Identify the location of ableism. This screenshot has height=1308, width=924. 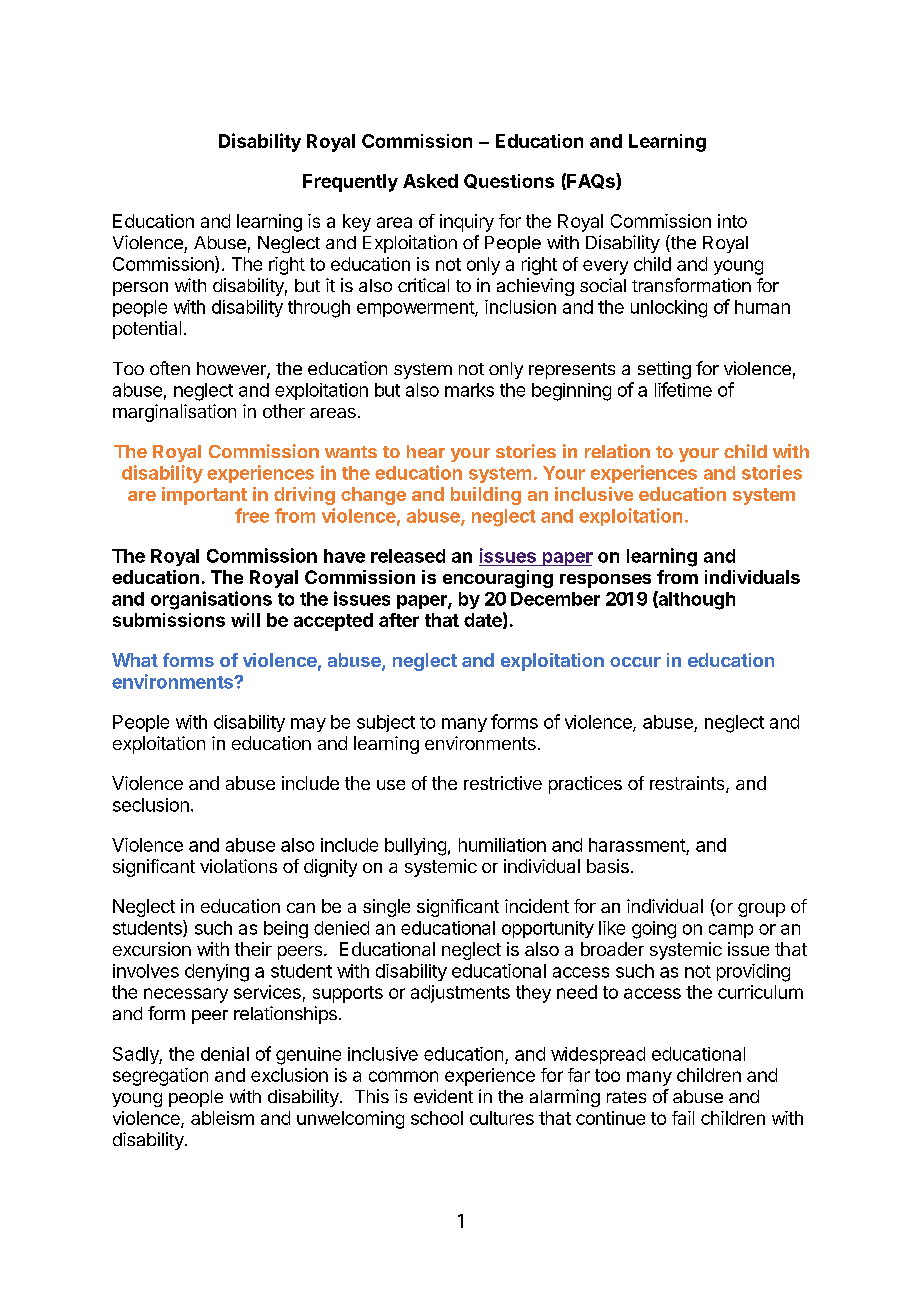
(222, 1118).
